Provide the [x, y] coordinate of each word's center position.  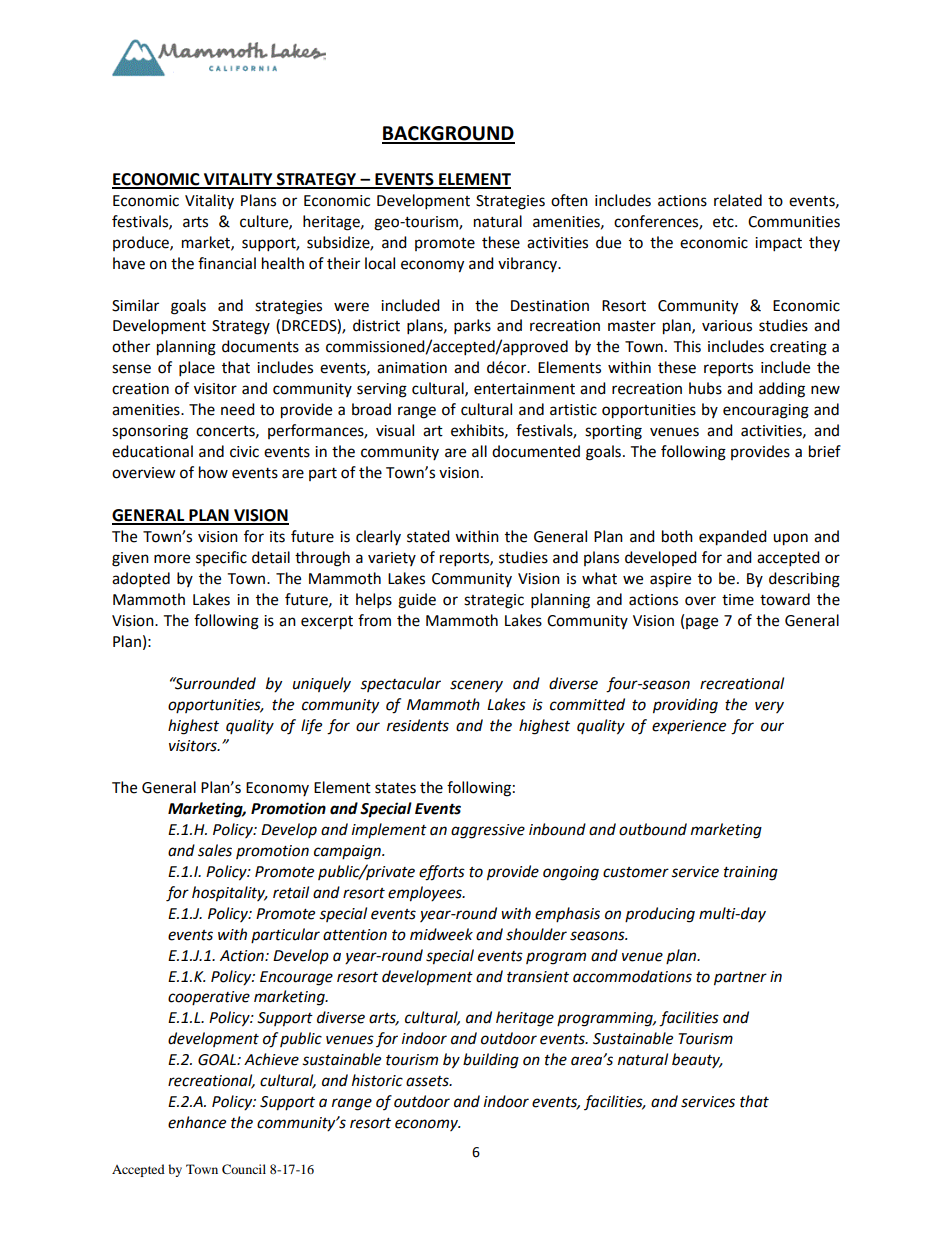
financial [227, 263]
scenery [476, 686]
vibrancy [529, 264]
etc [724, 222]
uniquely [322, 684]
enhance [197, 1122]
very [769, 707]
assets [428, 1081]
